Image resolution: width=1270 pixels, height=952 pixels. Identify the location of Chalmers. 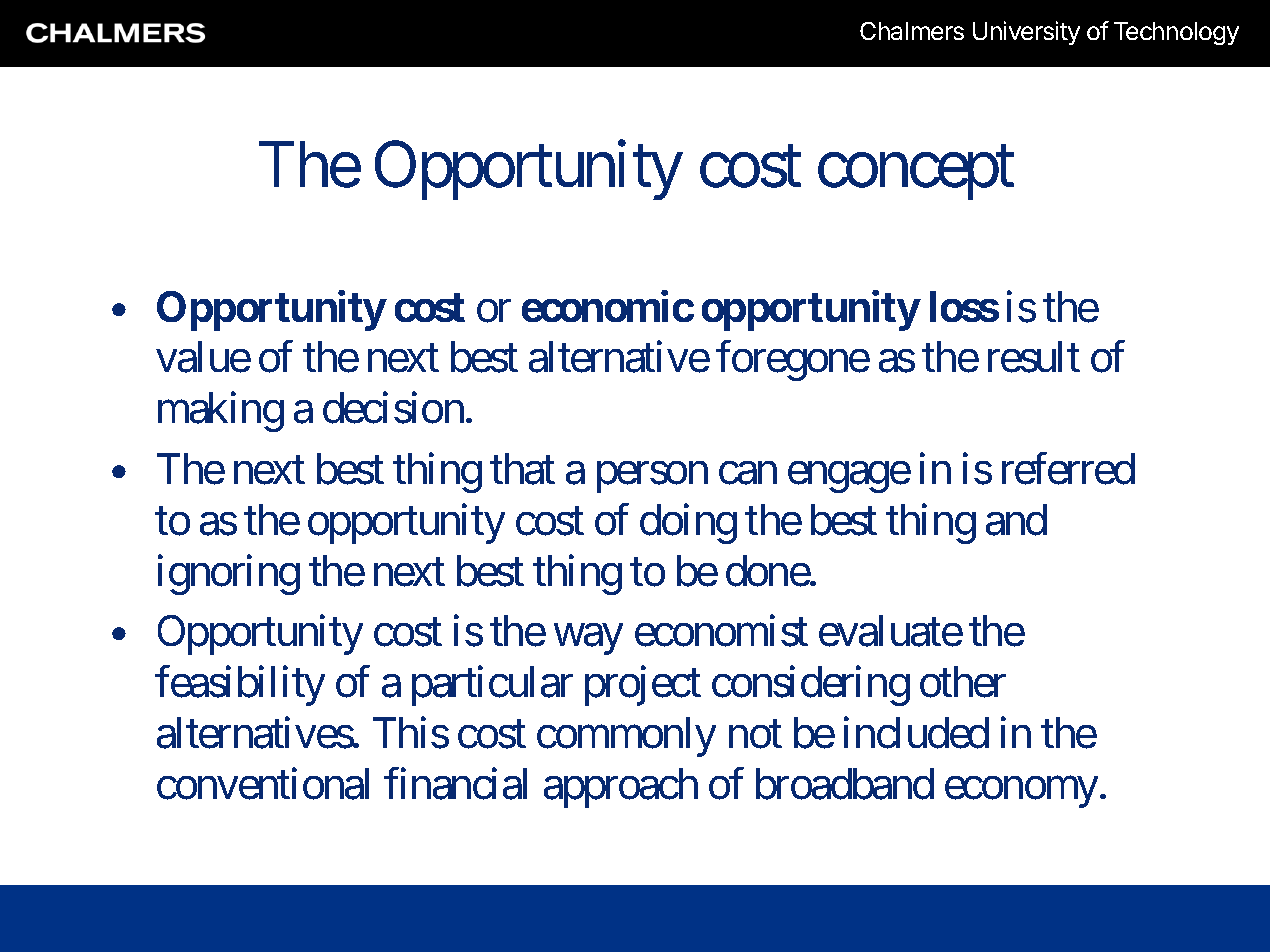
(912, 31).
